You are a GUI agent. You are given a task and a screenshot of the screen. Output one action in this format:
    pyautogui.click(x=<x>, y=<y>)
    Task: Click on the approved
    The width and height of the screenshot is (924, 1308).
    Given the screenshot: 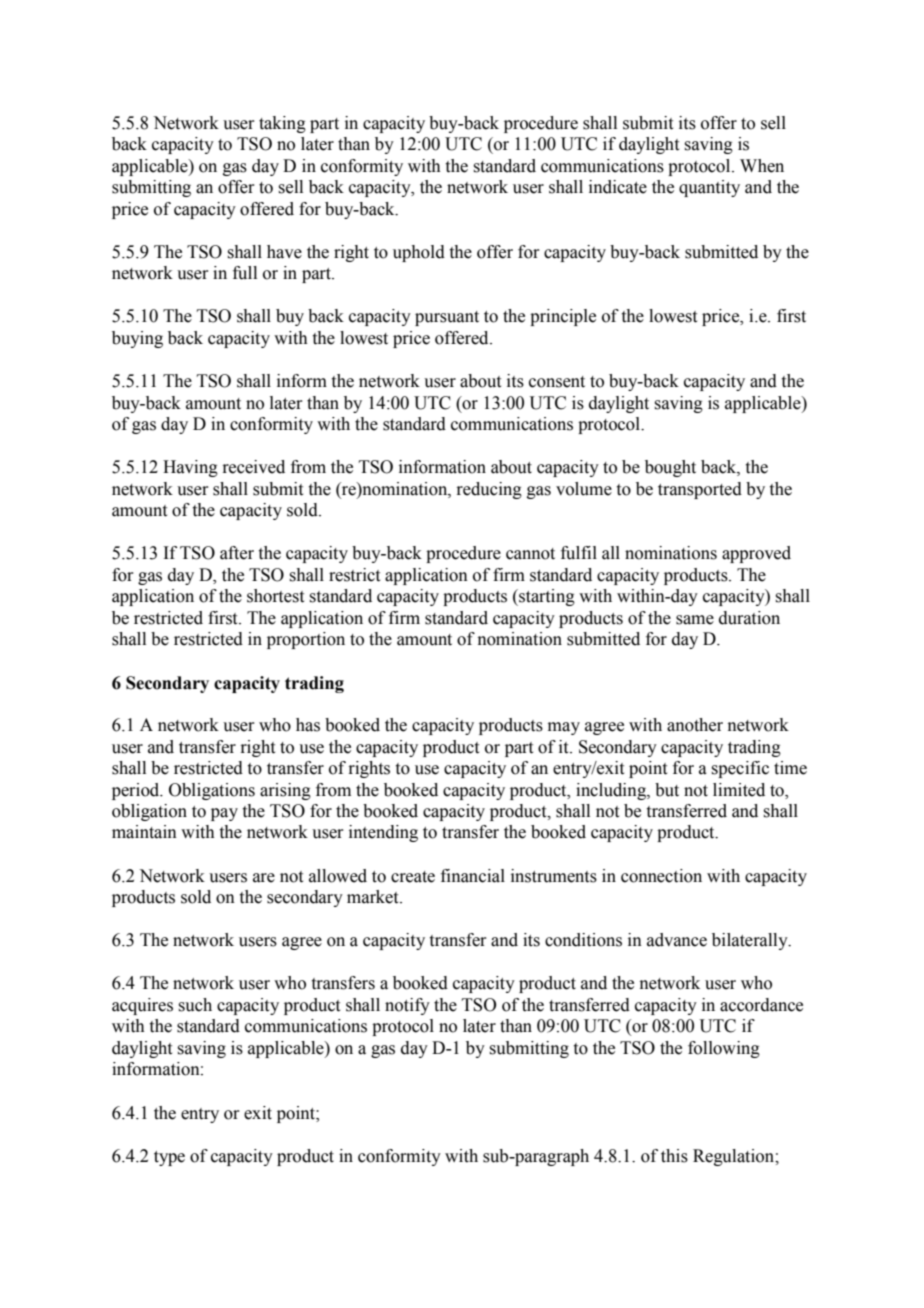 What is the action you would take?
    pyautogui.click(x=756, y=554)
